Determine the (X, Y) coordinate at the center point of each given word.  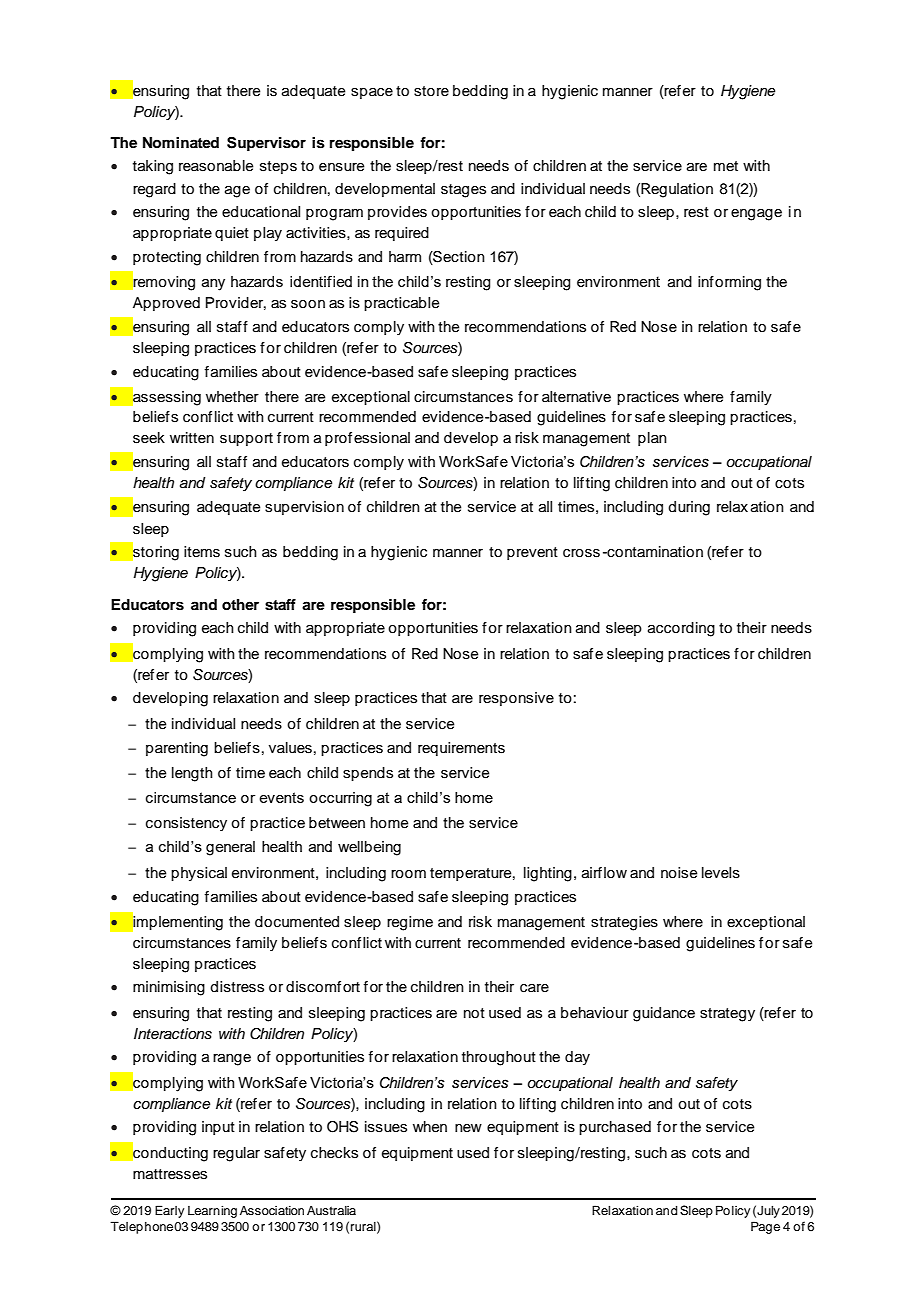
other (240, 605)
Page (765, 1227)
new (468, 1128)
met (726, 166)
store (431, 91)
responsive (516, 699)
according (681, 629)
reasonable (216, 166)
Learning (212, 1212)
